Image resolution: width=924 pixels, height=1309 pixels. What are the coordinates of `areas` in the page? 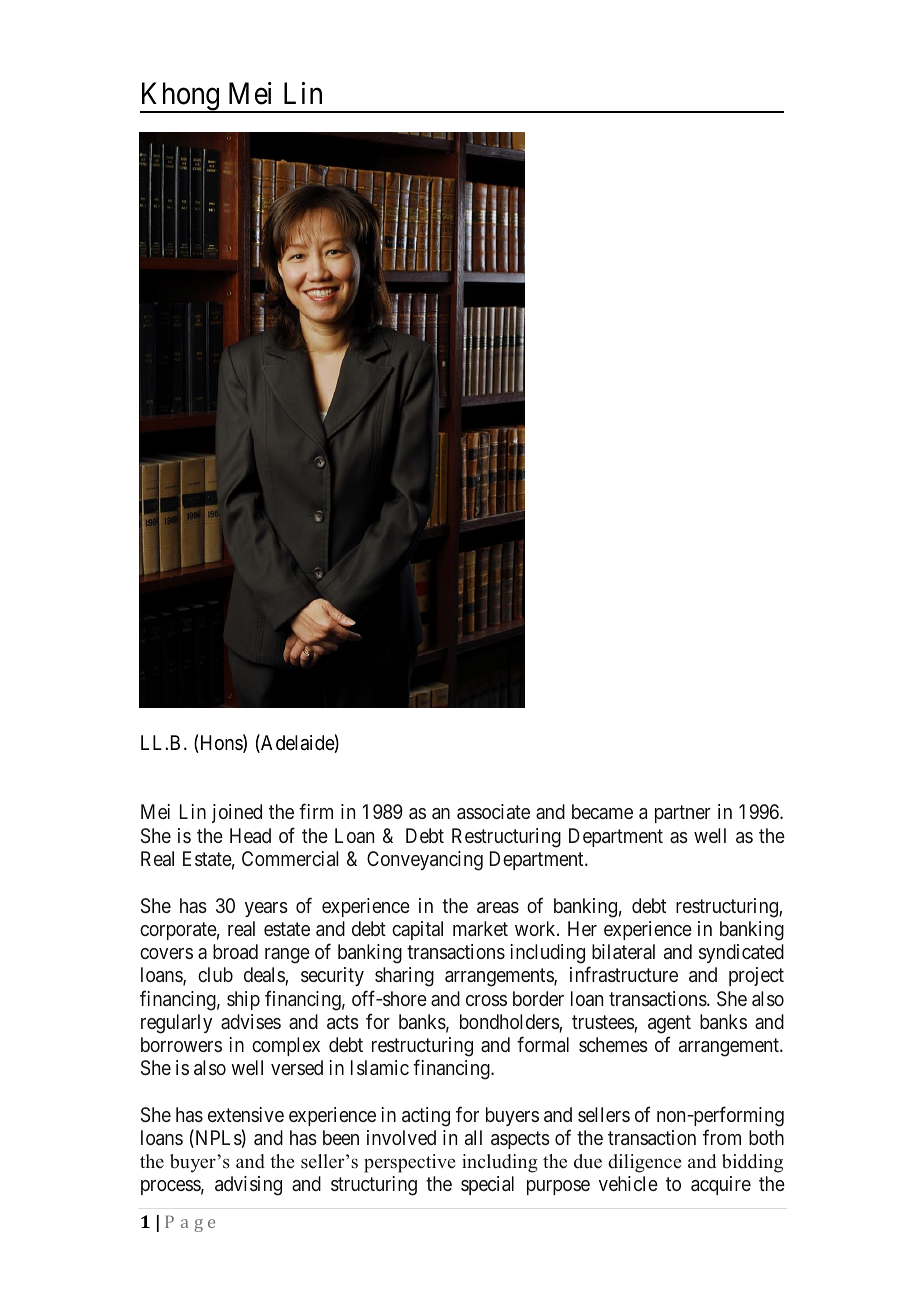 It's located at (498, 907).
